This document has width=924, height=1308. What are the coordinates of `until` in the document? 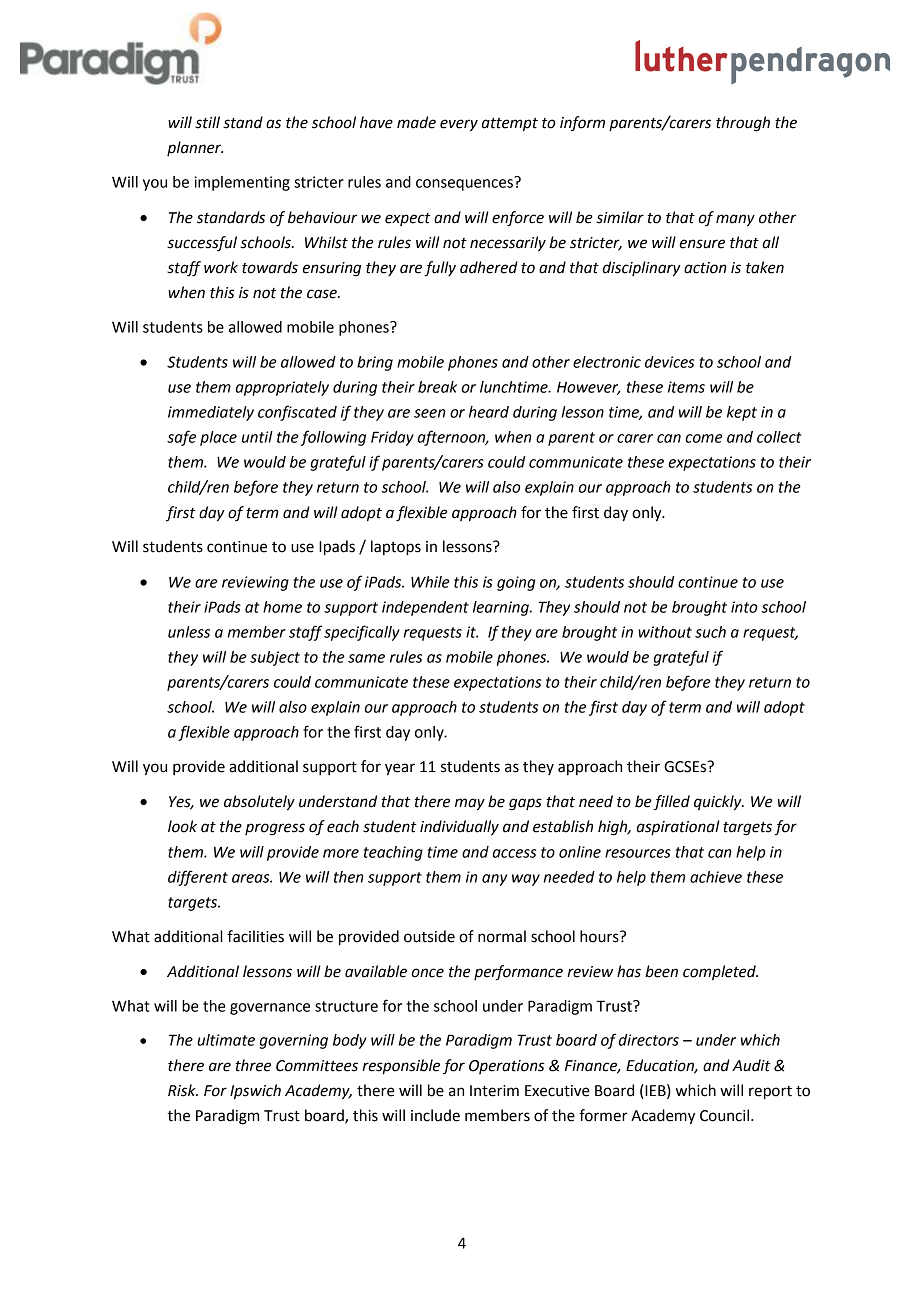 It's located at (257, 437).
